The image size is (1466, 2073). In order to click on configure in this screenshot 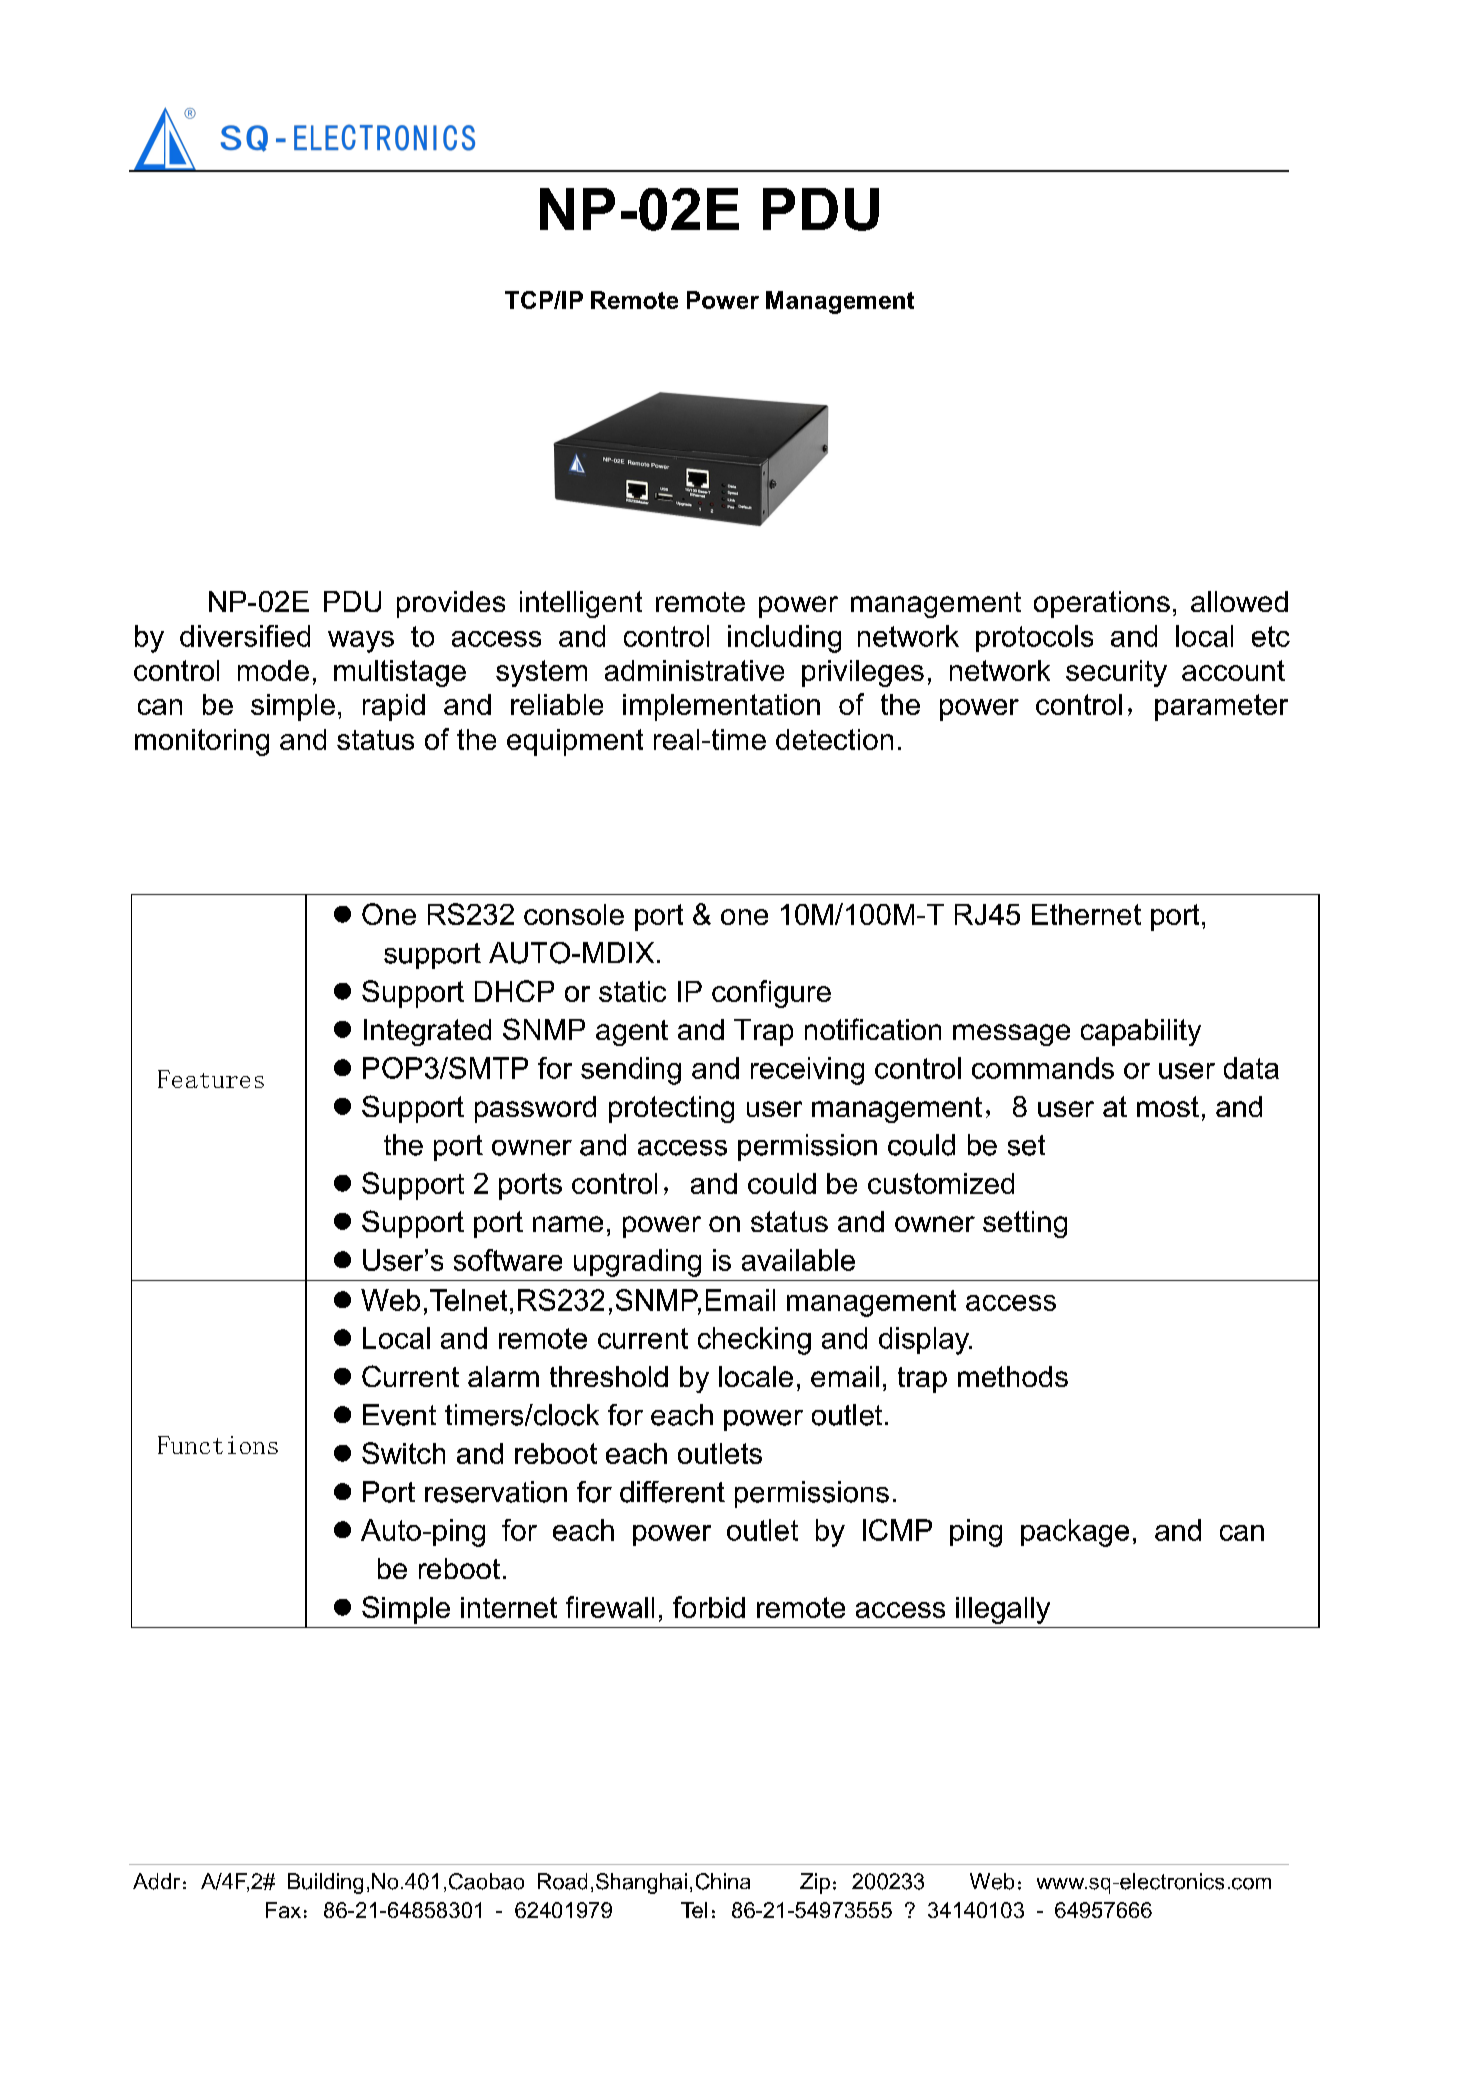, I will do `click(771, 994)`.
